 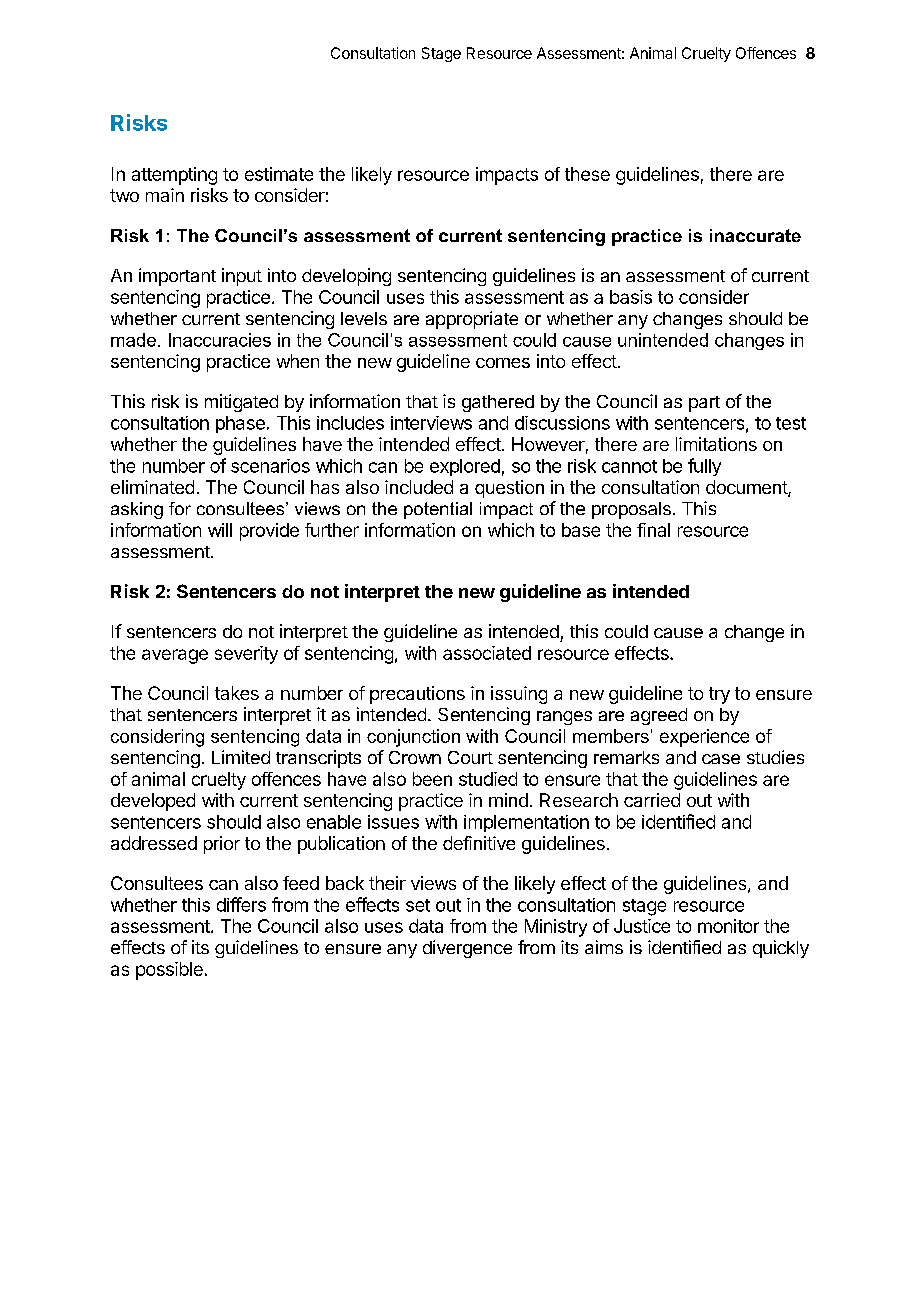 I want to click on Limited, so click(x=241, y=757).
